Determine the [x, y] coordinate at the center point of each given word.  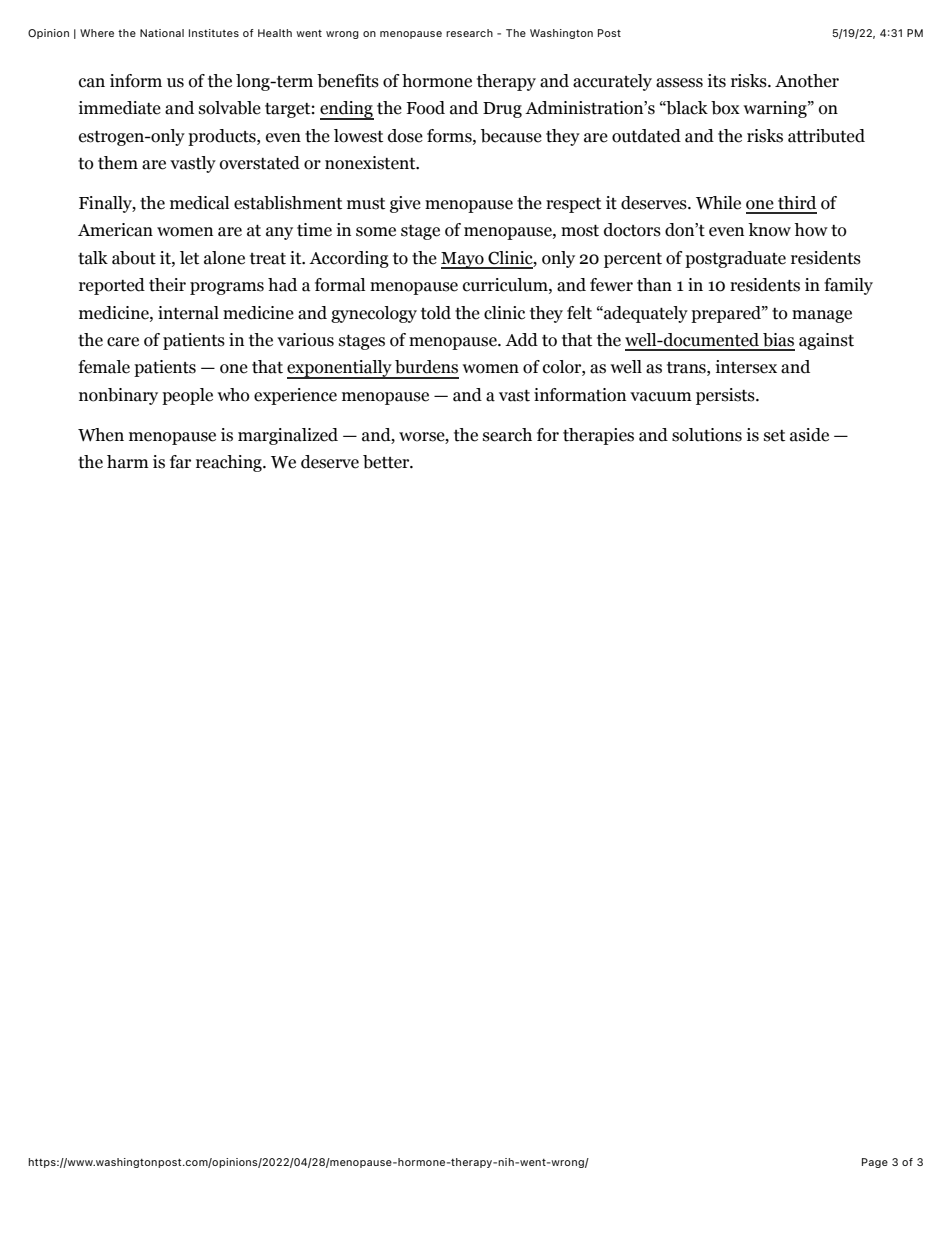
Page [875, 1163]
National [162, 33]
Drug [502, 110]
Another [807, 81]
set [774, 436]
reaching [230, 463]
